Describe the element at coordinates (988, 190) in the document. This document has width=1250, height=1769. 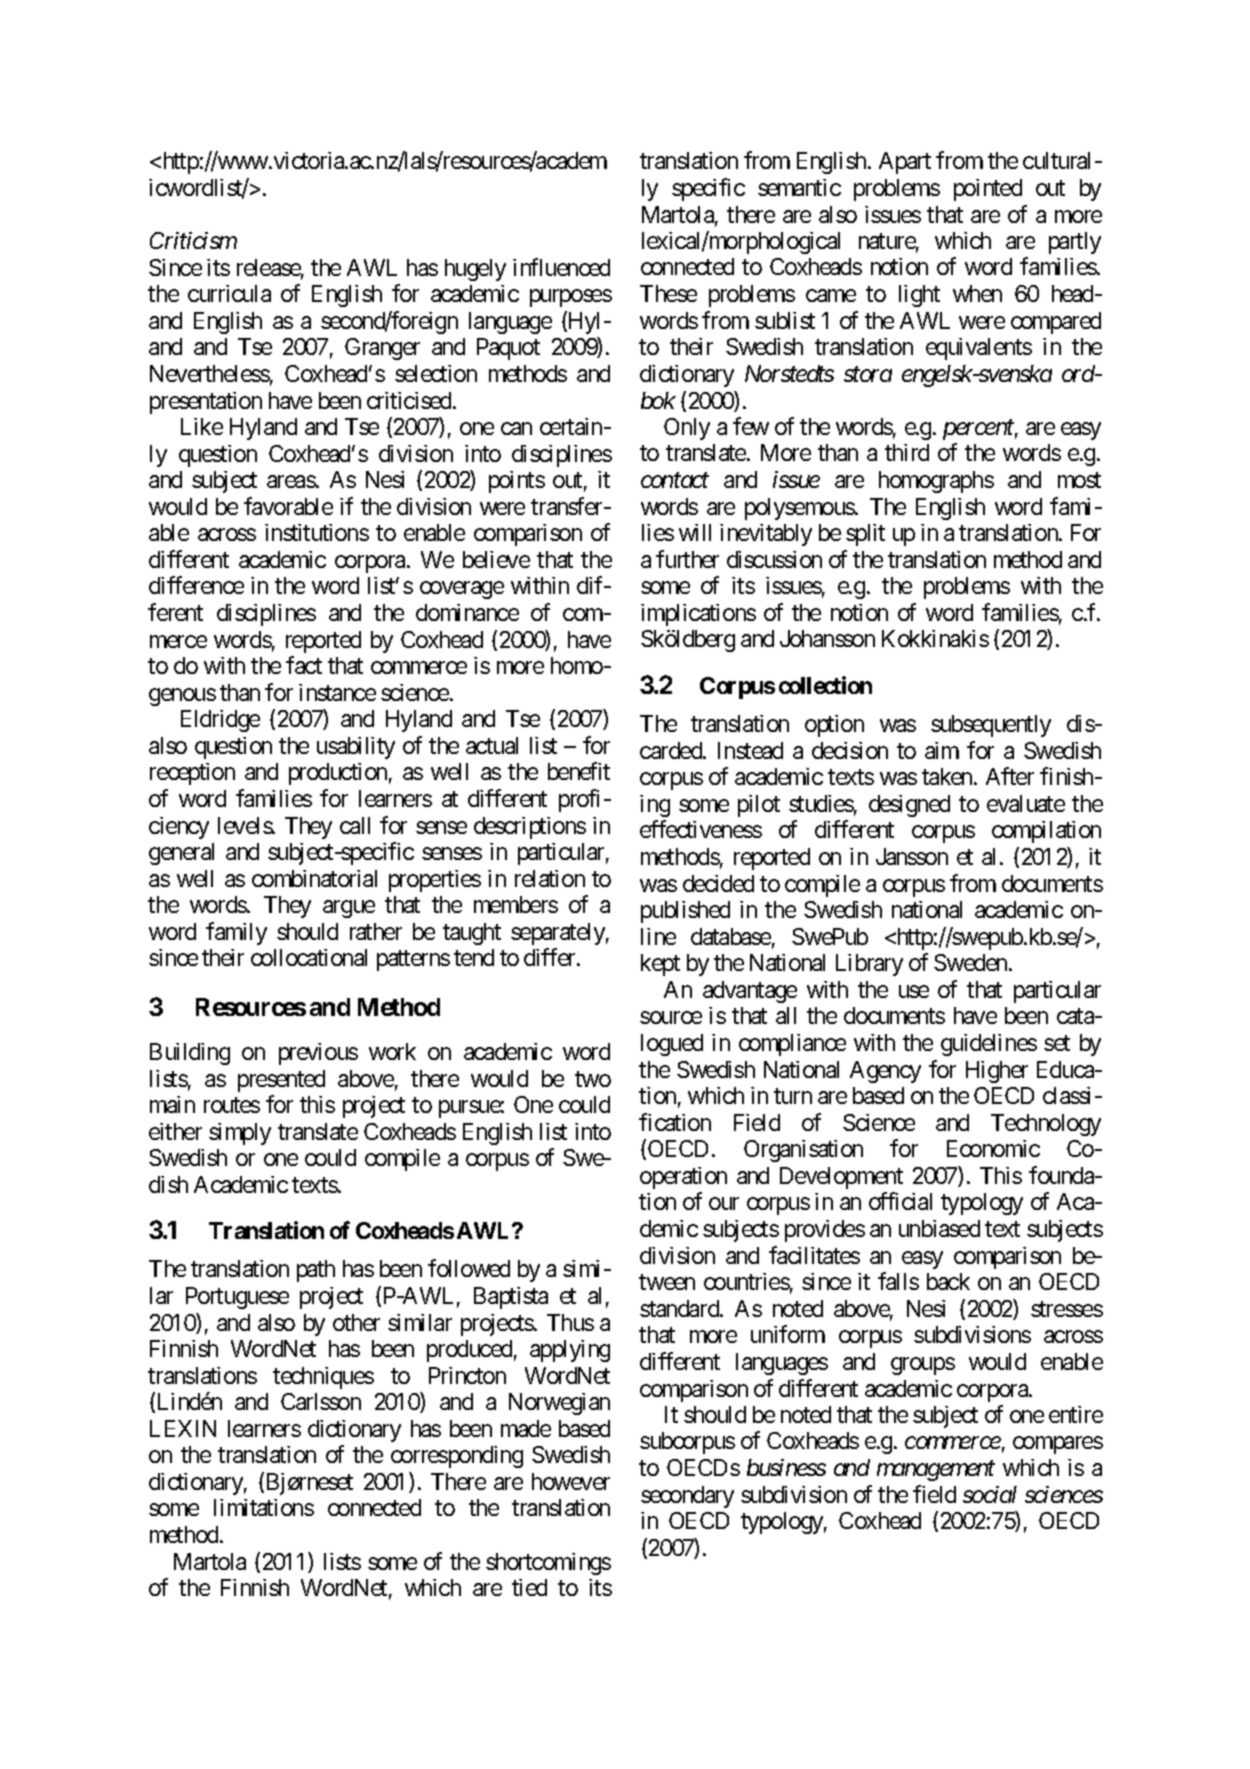
I see `pointed` at that location.
